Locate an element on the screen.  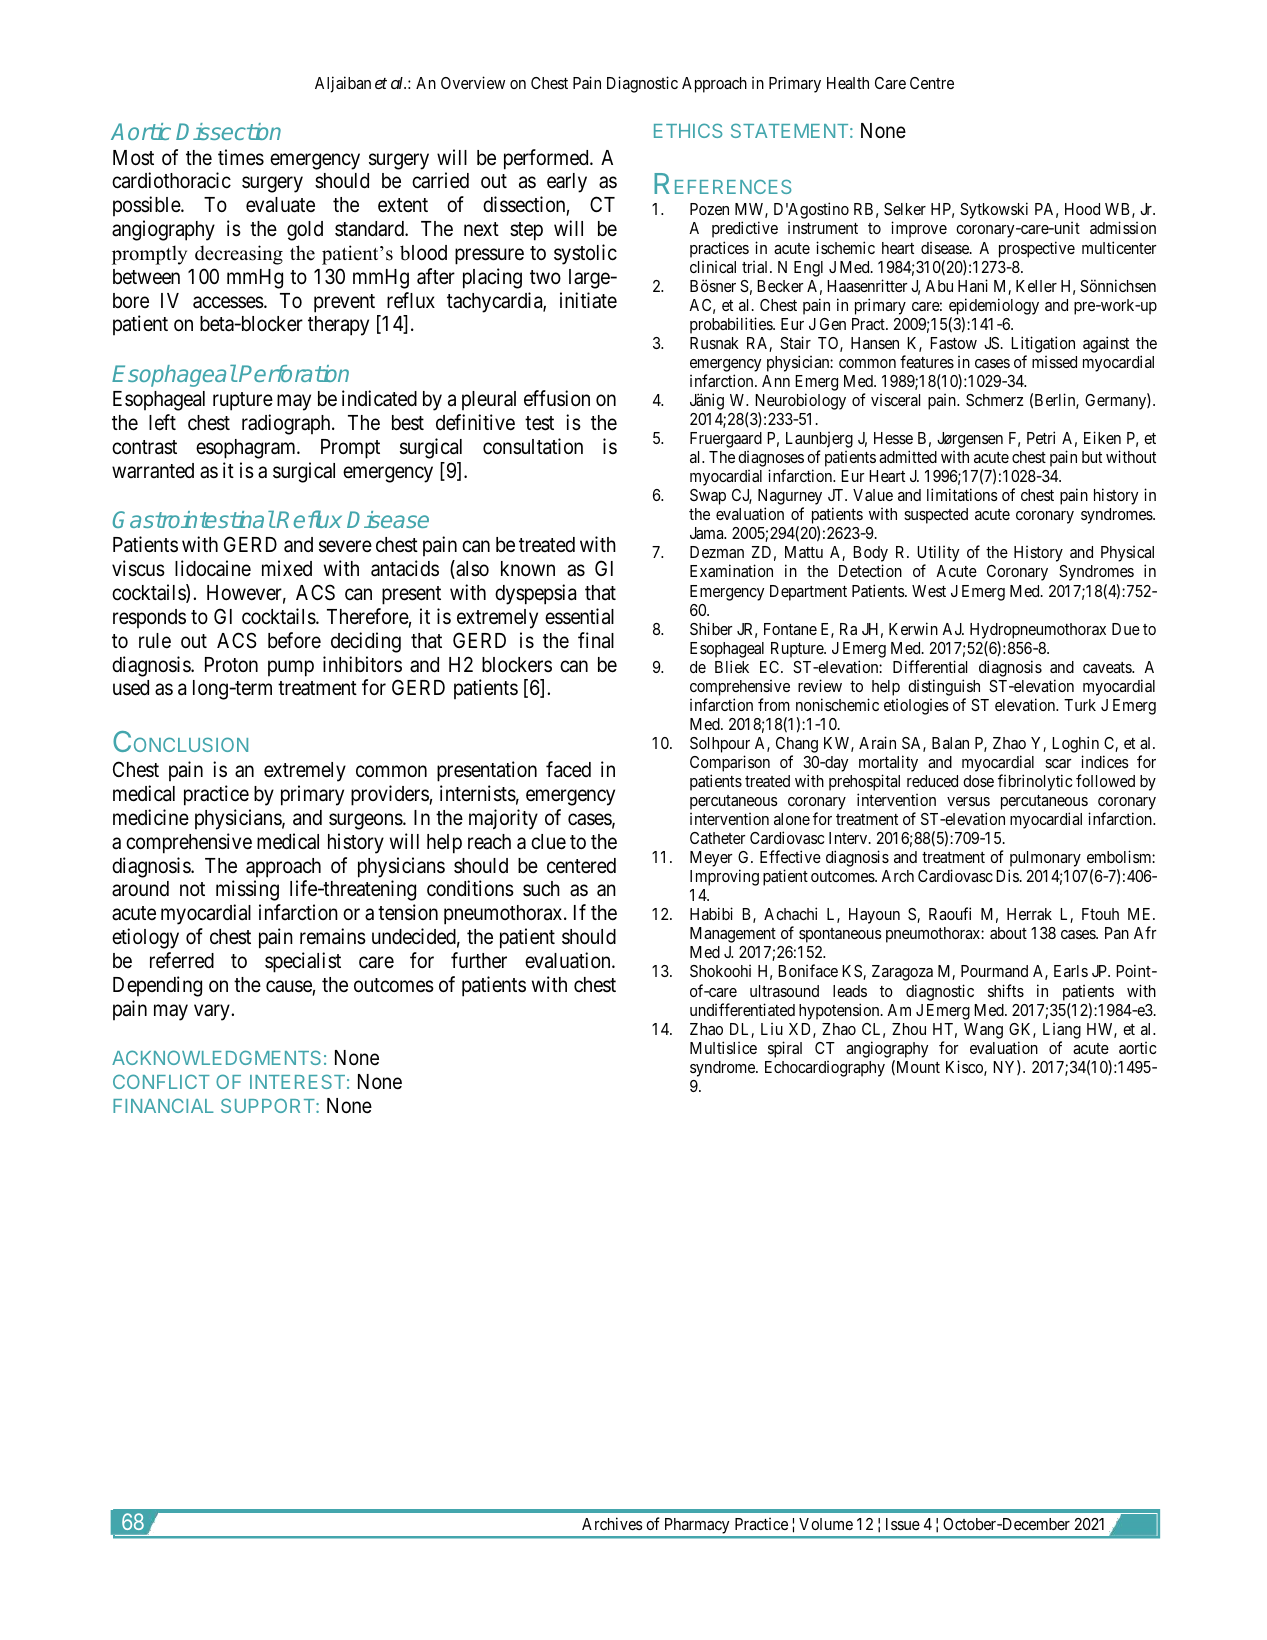
Volume is located at coordinates (826, 1524).
